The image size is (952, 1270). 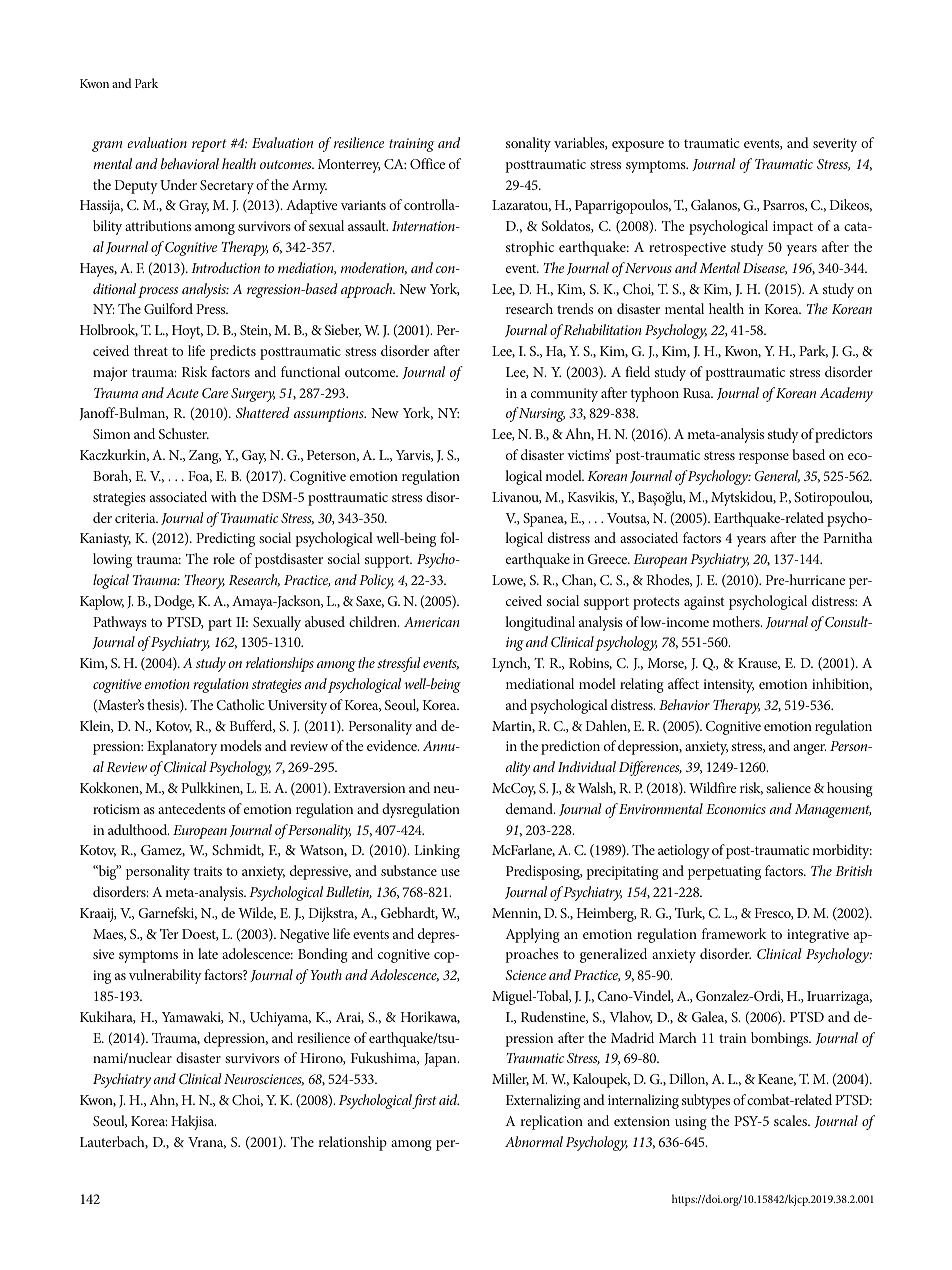 I want to click on victims, so click(x=589, y=454).
